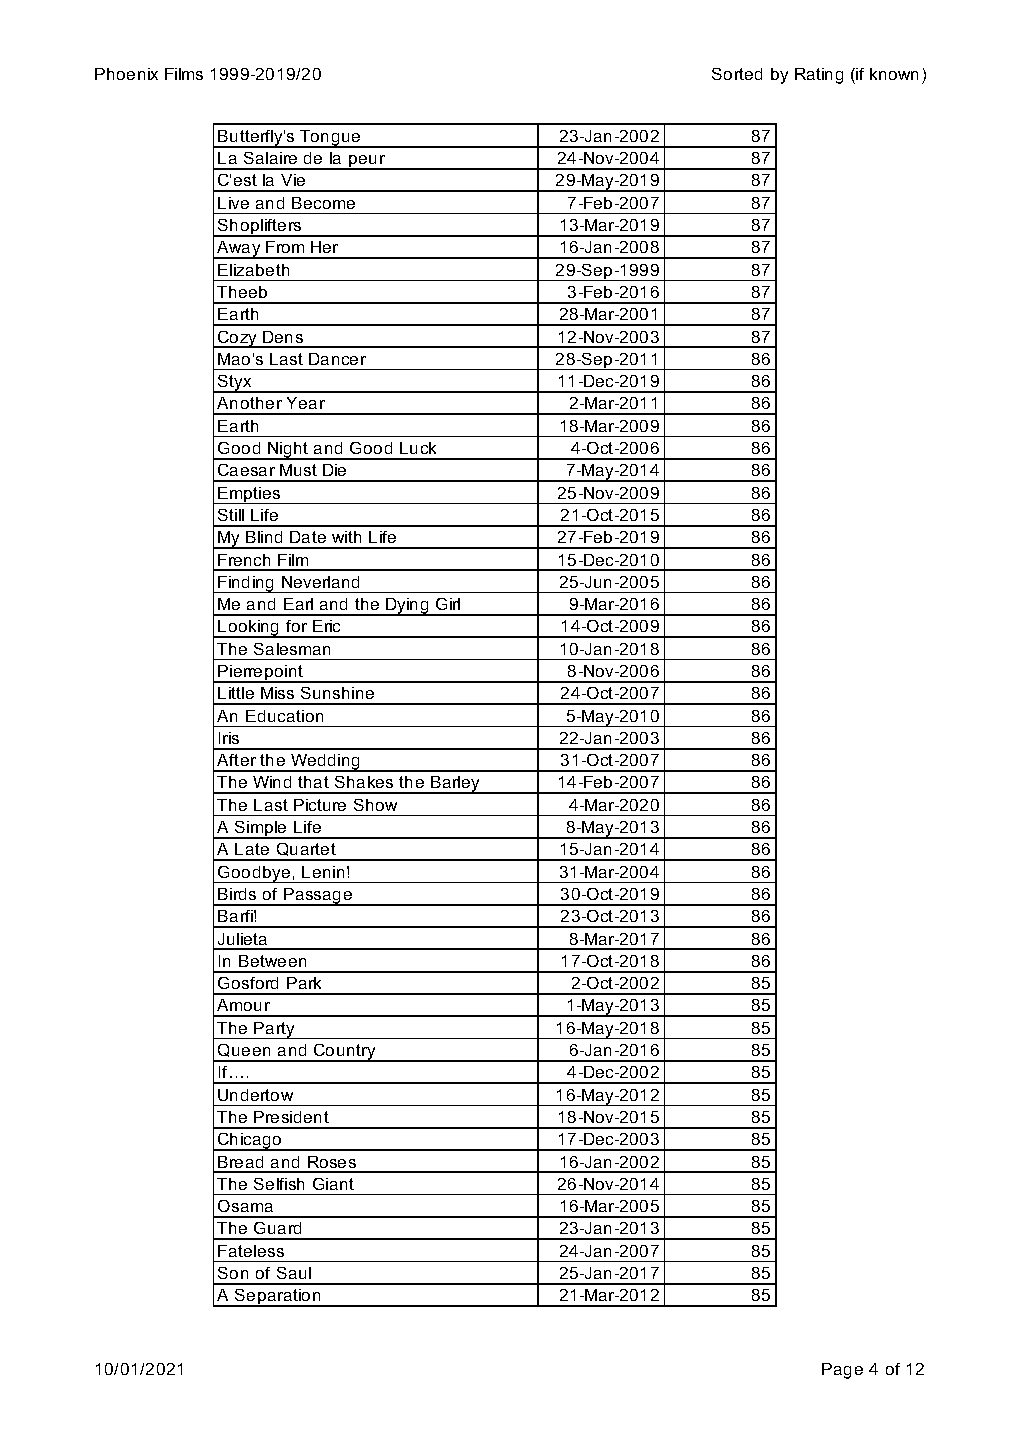  I want to click on Rating, so click(819, 76).
